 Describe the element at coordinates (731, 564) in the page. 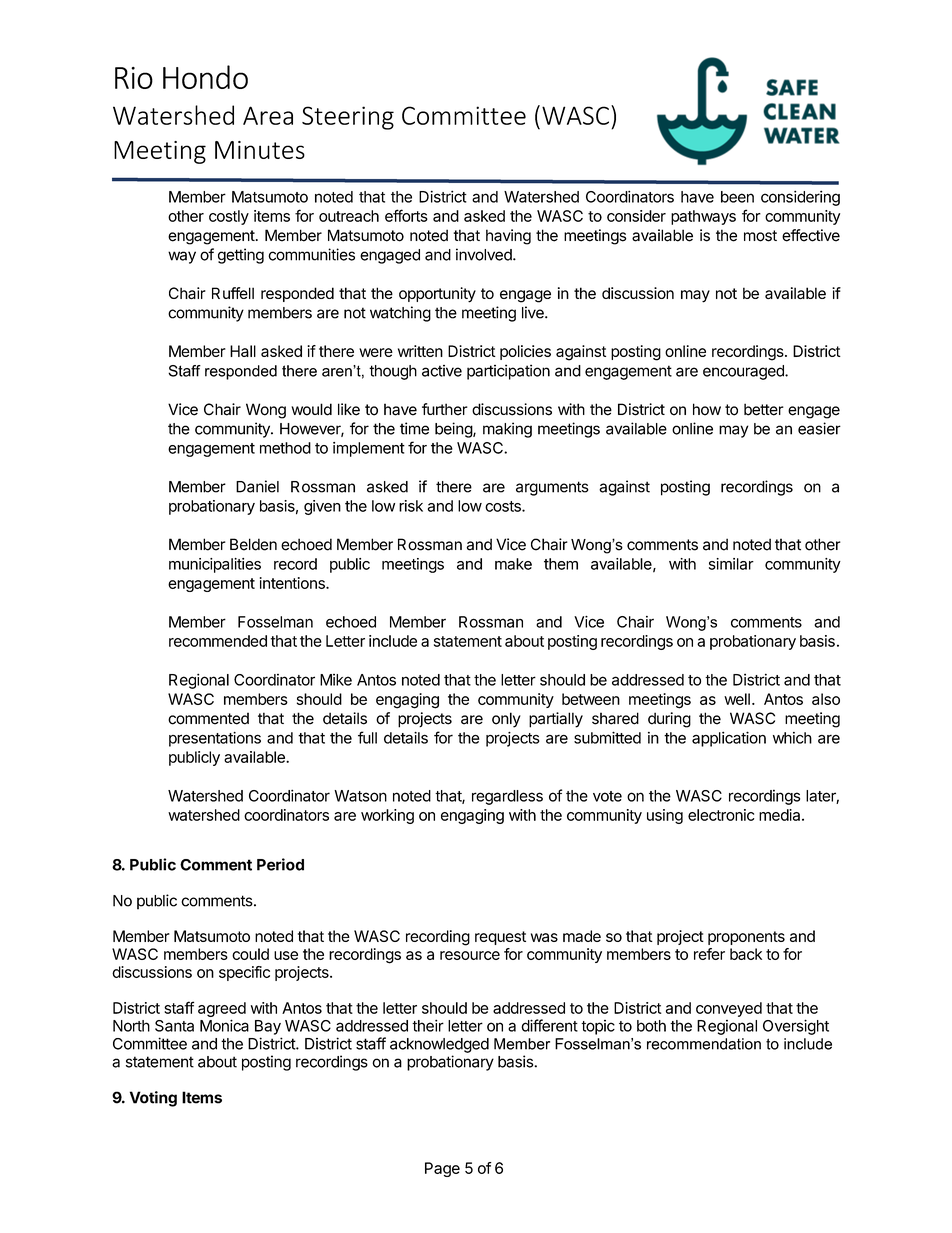

I see `similar` at that location.
